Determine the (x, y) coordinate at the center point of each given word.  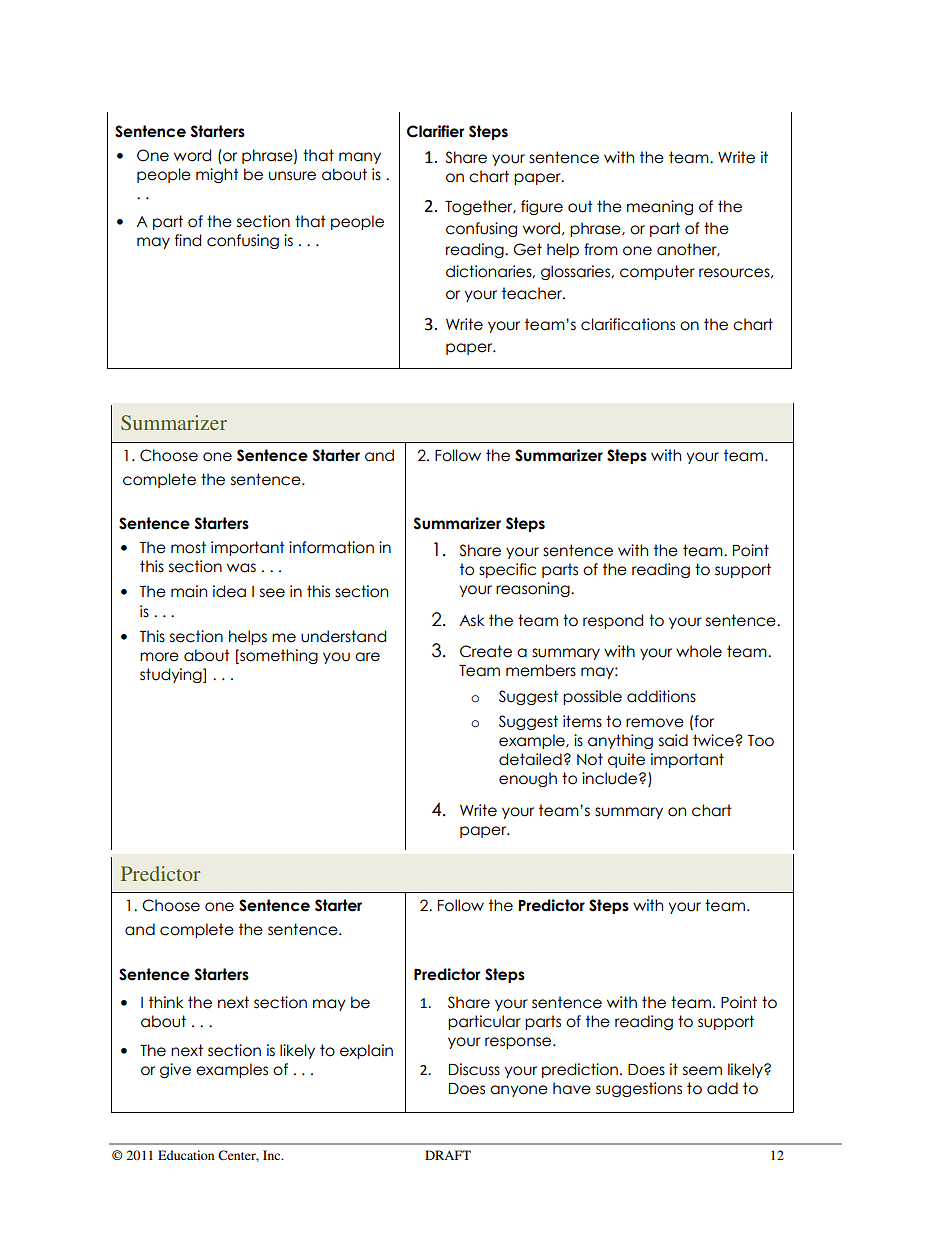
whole (699, 651)
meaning (660, 207)
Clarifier (435, 131)
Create (486, 651)
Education (186, 1155)
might (217, 175)
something (278, 656)
